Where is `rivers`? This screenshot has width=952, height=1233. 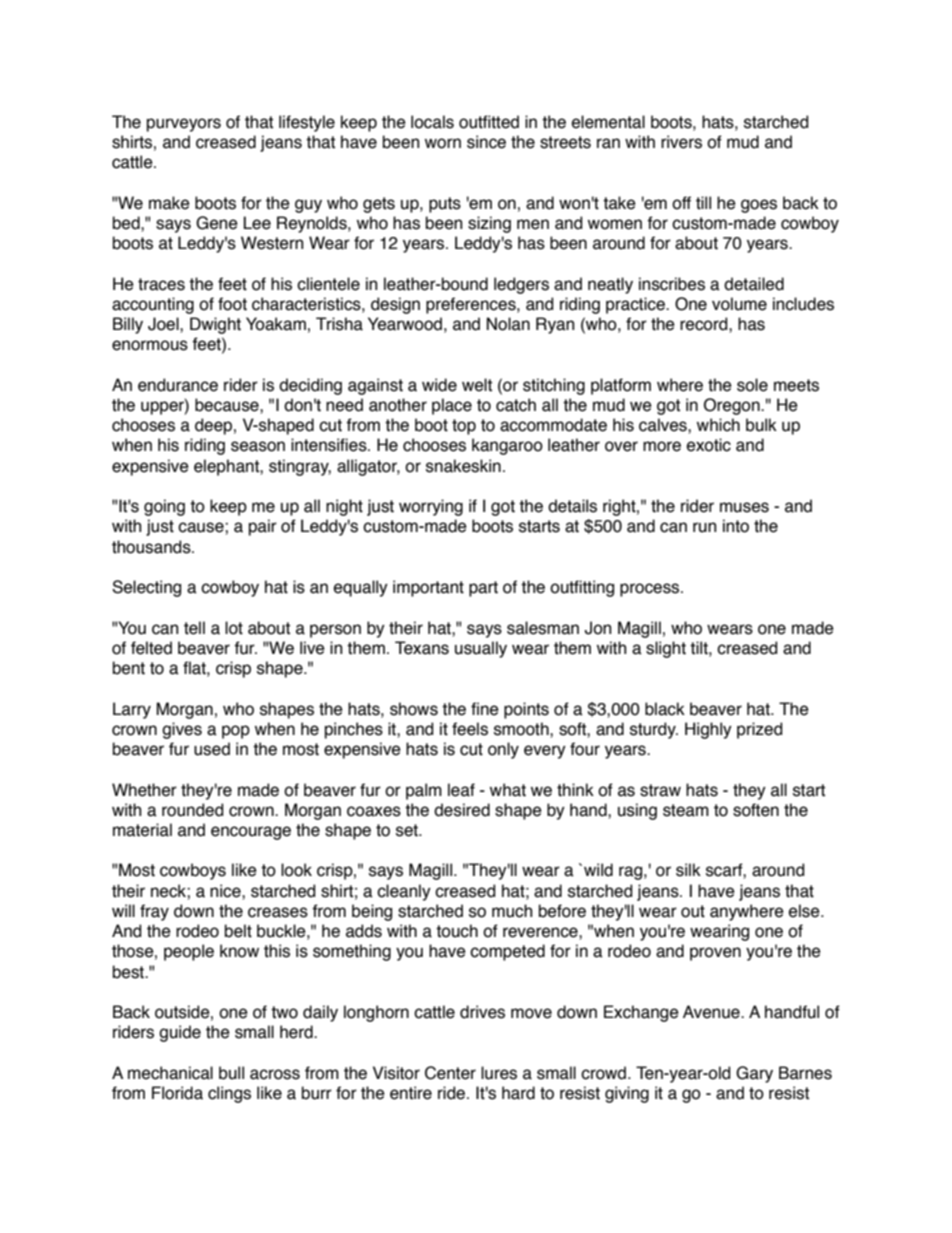 rivers is located at coordinates (681, 142).
